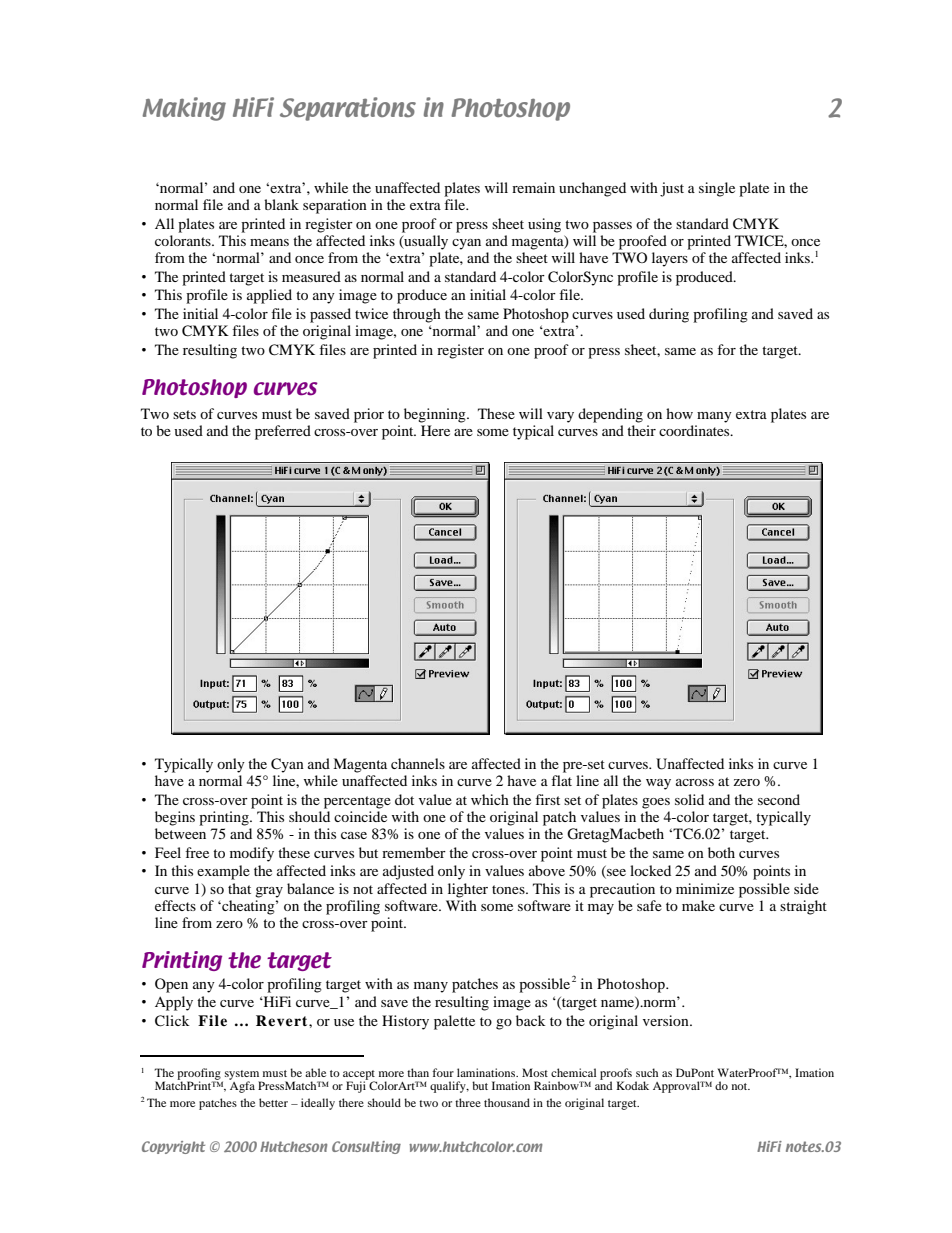 Image resolution: width=952 pixels, height=1233 pixels. What do you see at coordinates (658, 784) in the page?
I see `way` at bounding box center [658, 784].
